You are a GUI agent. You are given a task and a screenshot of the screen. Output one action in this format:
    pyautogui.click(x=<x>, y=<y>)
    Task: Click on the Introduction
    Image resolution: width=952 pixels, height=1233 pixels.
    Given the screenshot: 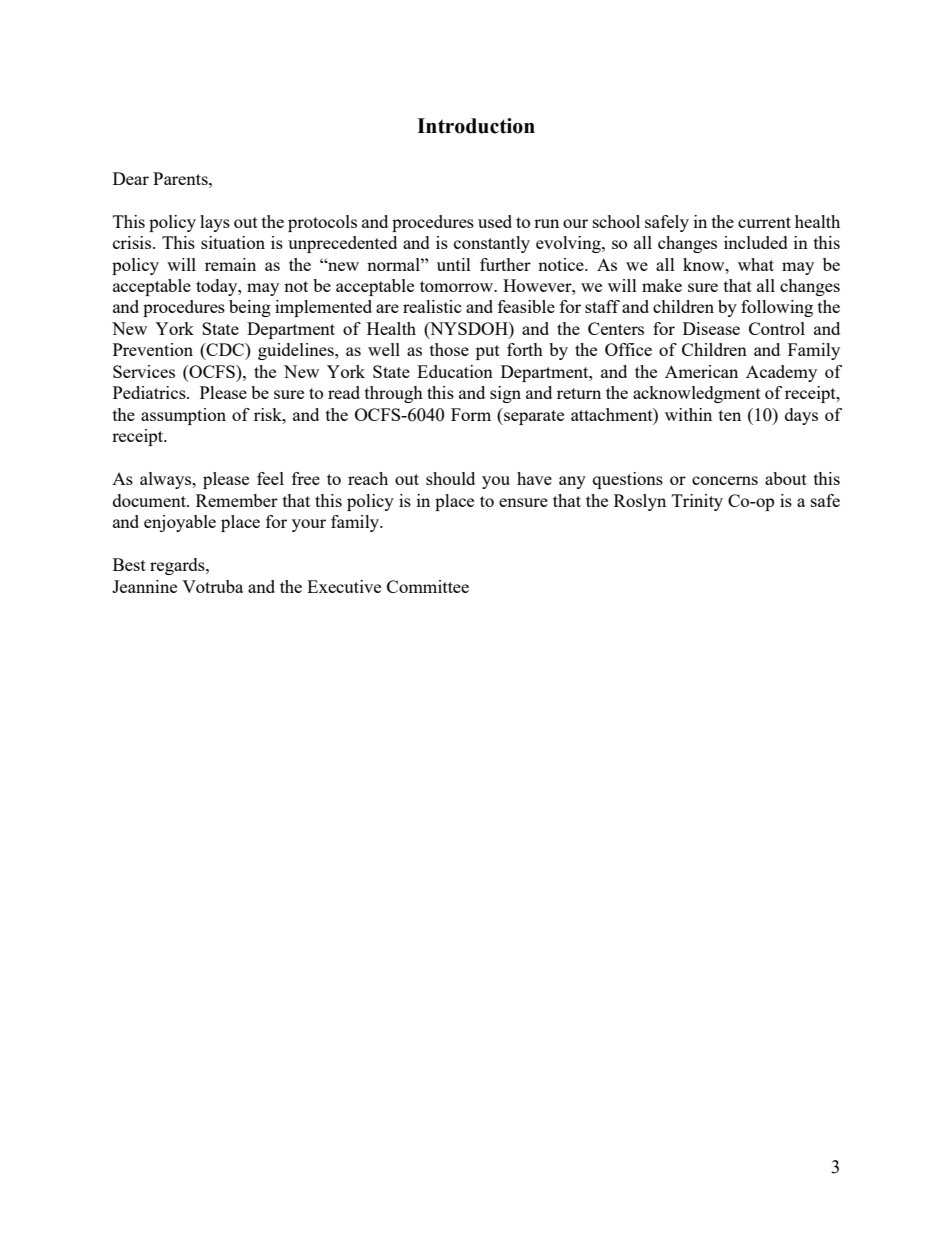 What is the action you would take?
    pyautogui.click(x=476, y=126)
